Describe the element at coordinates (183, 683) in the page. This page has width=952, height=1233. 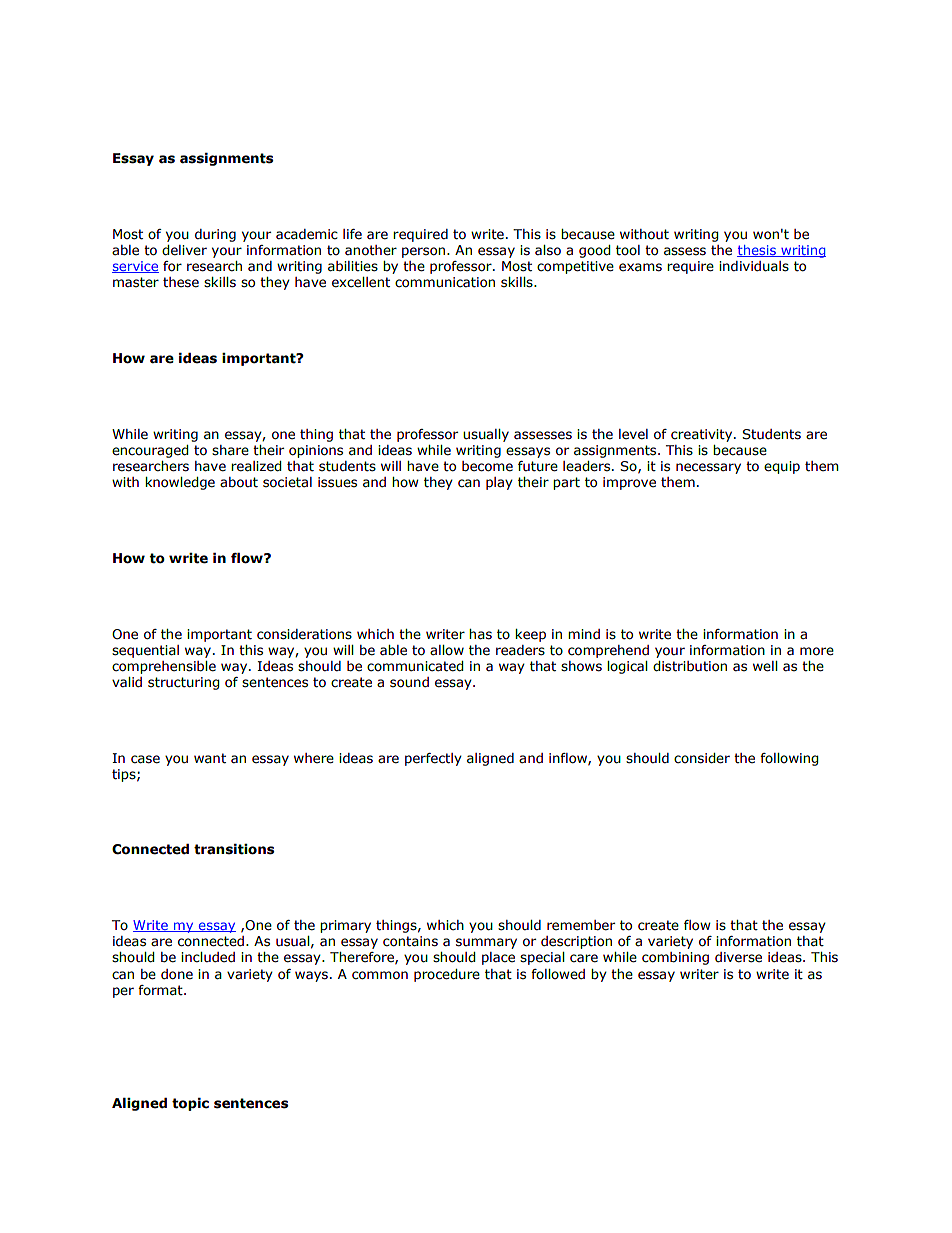
I see `structuring` at that location.
